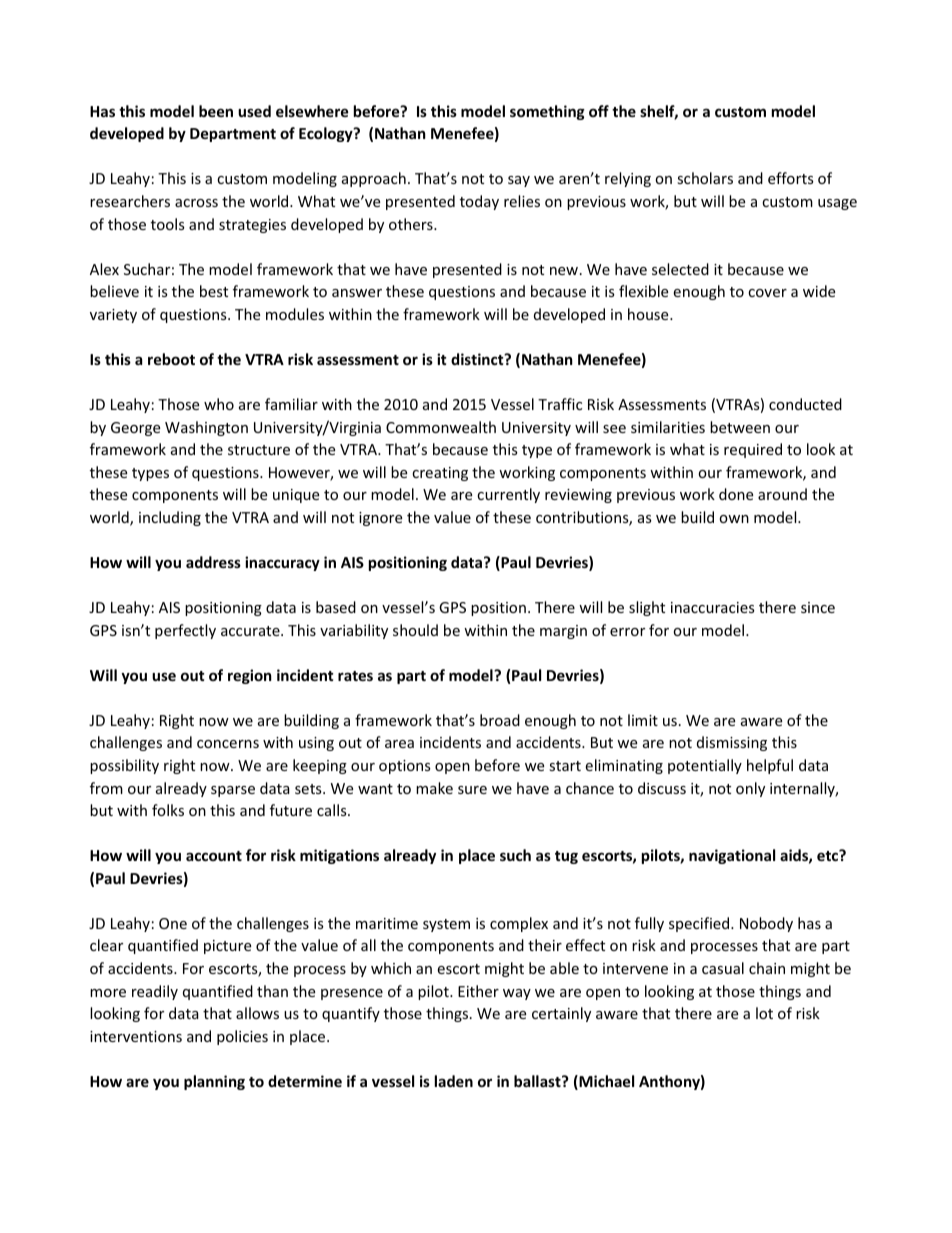 This screenshot has height=1233, width=952. Describe the element at coordinates (713, 607) in the screenshot. I see `inaccuracies` at that location.
